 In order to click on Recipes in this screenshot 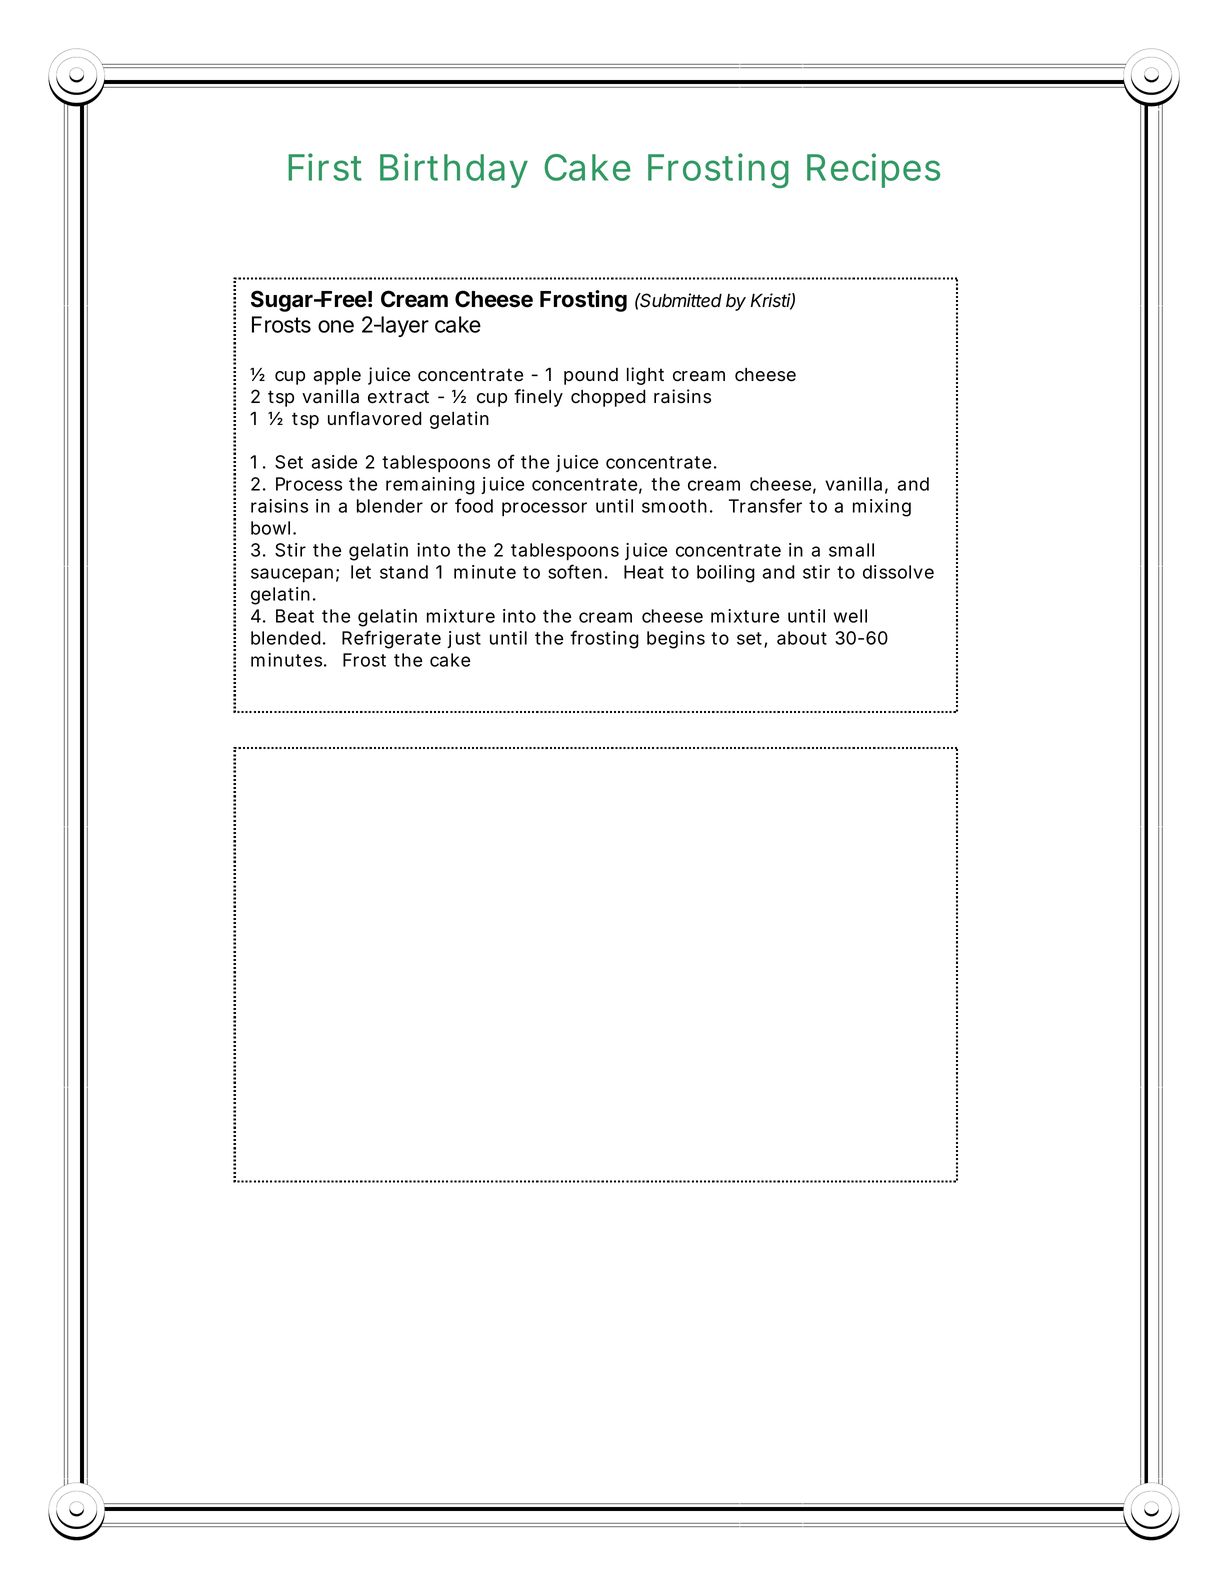, I will do `click(873, 170)`.
